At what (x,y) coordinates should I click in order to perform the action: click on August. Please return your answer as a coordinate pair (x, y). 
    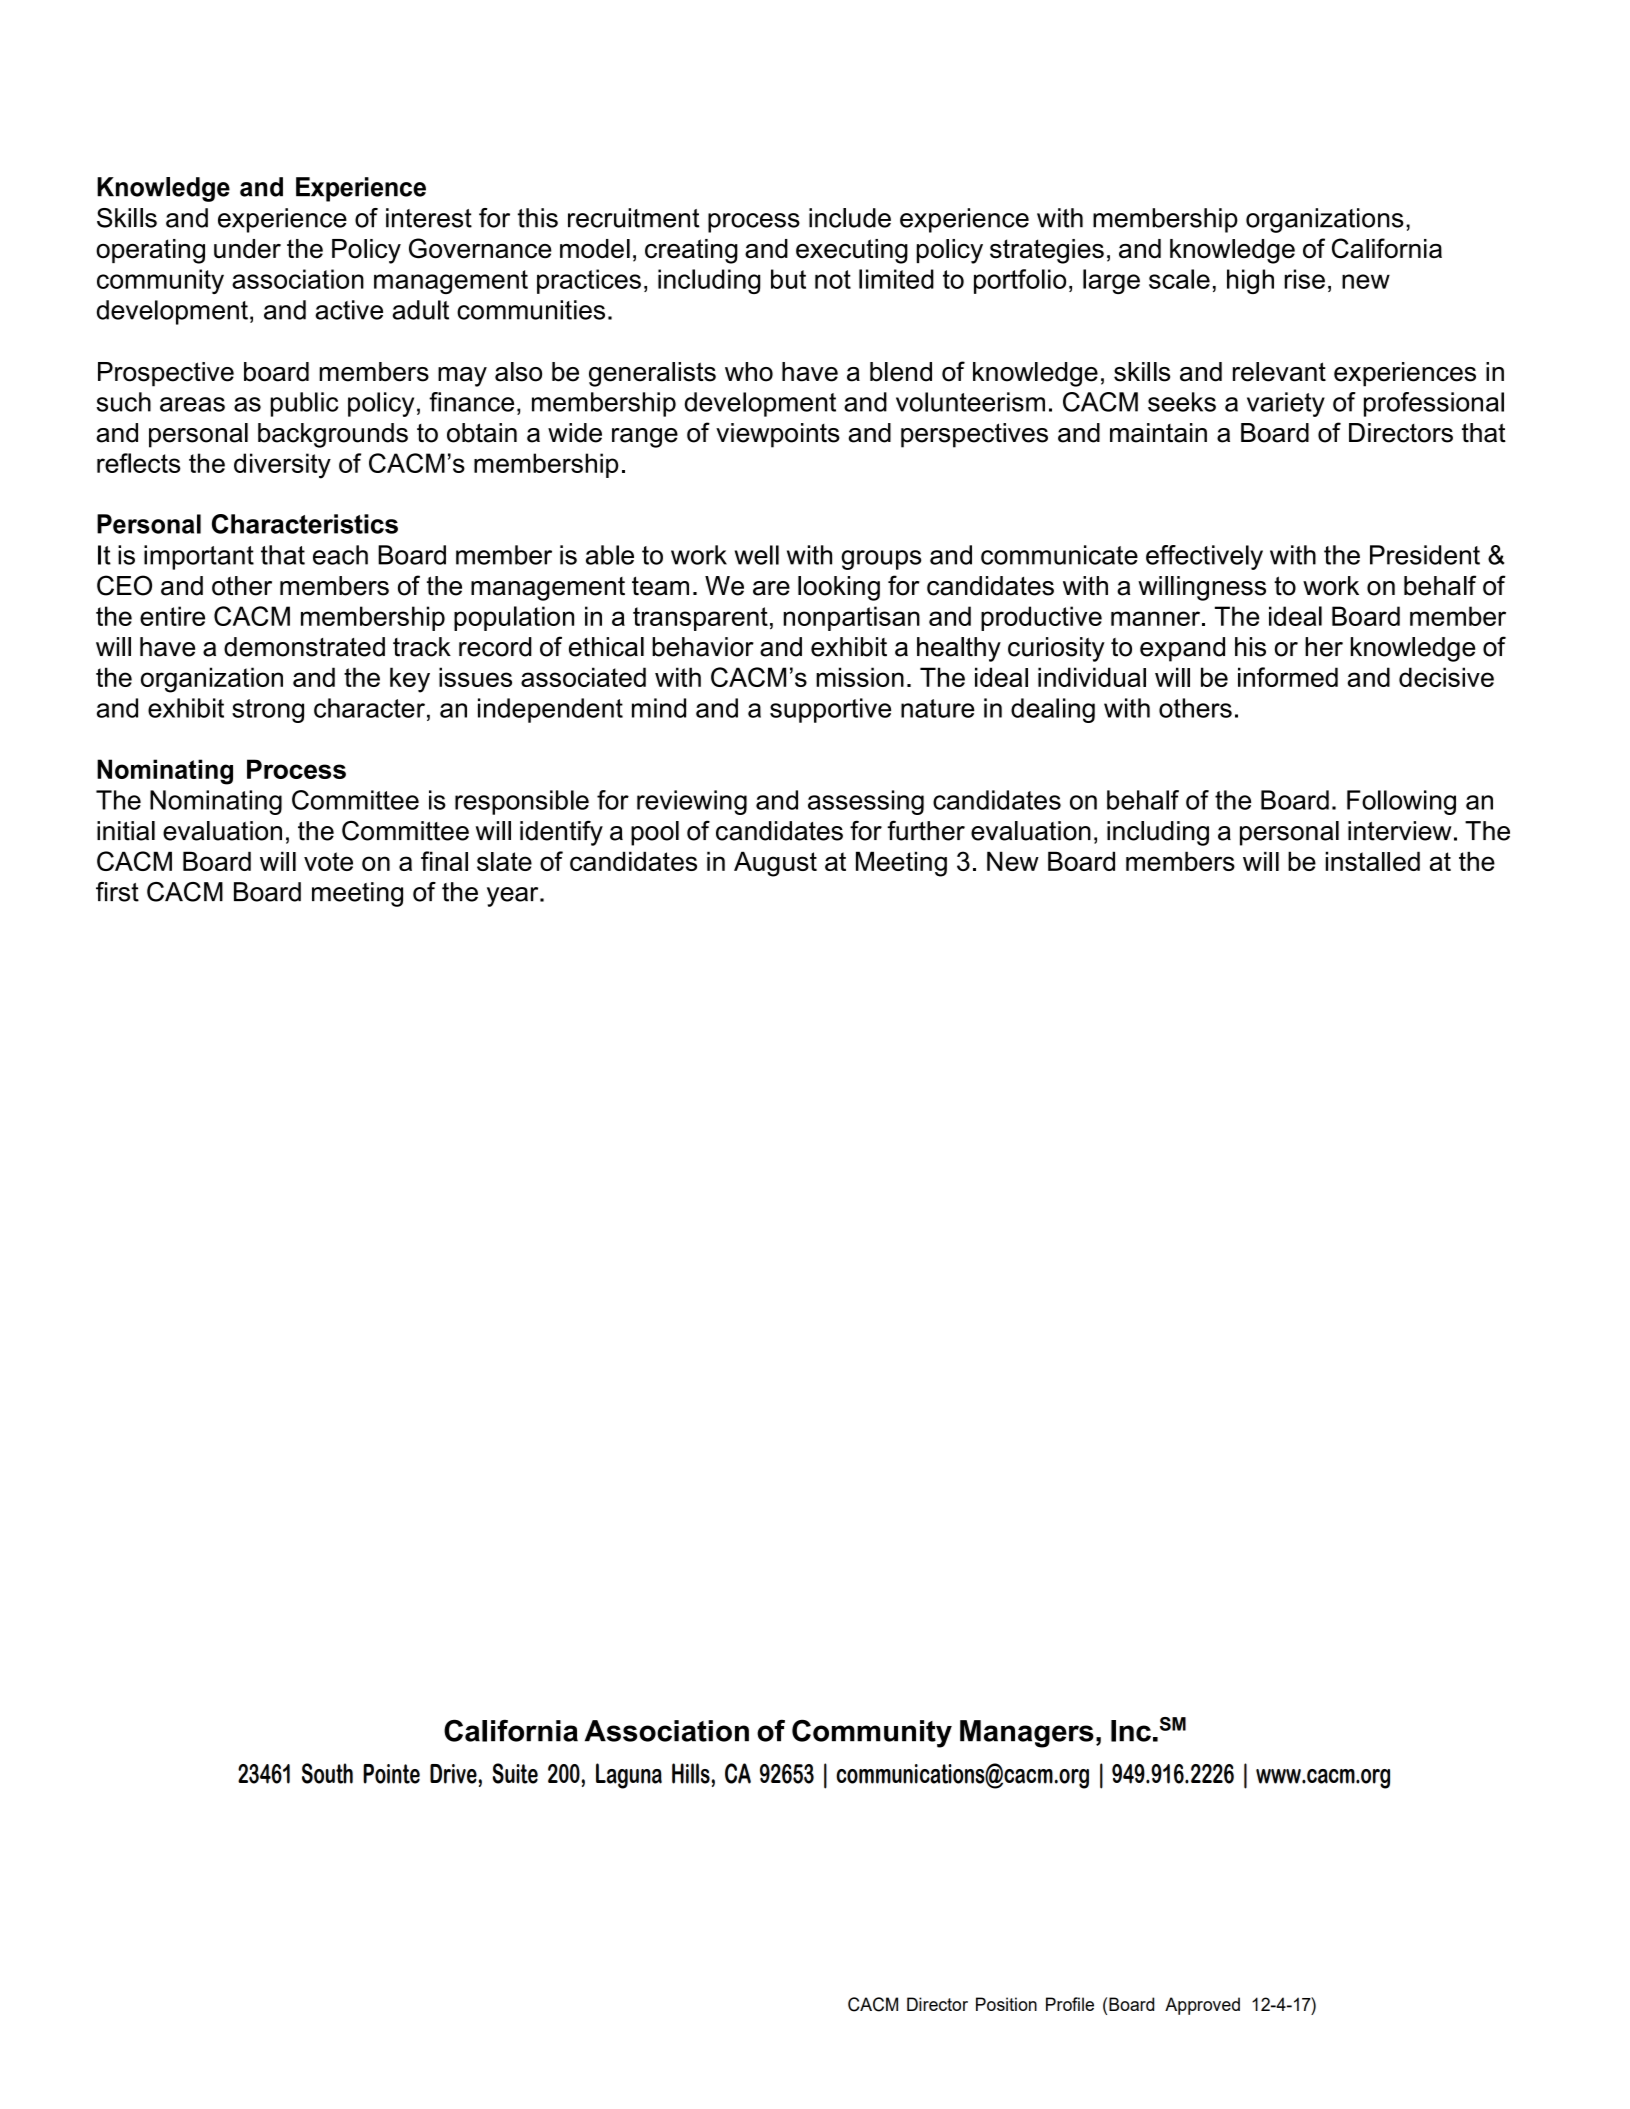
    Looking at the image, I should click on (775, 864).
